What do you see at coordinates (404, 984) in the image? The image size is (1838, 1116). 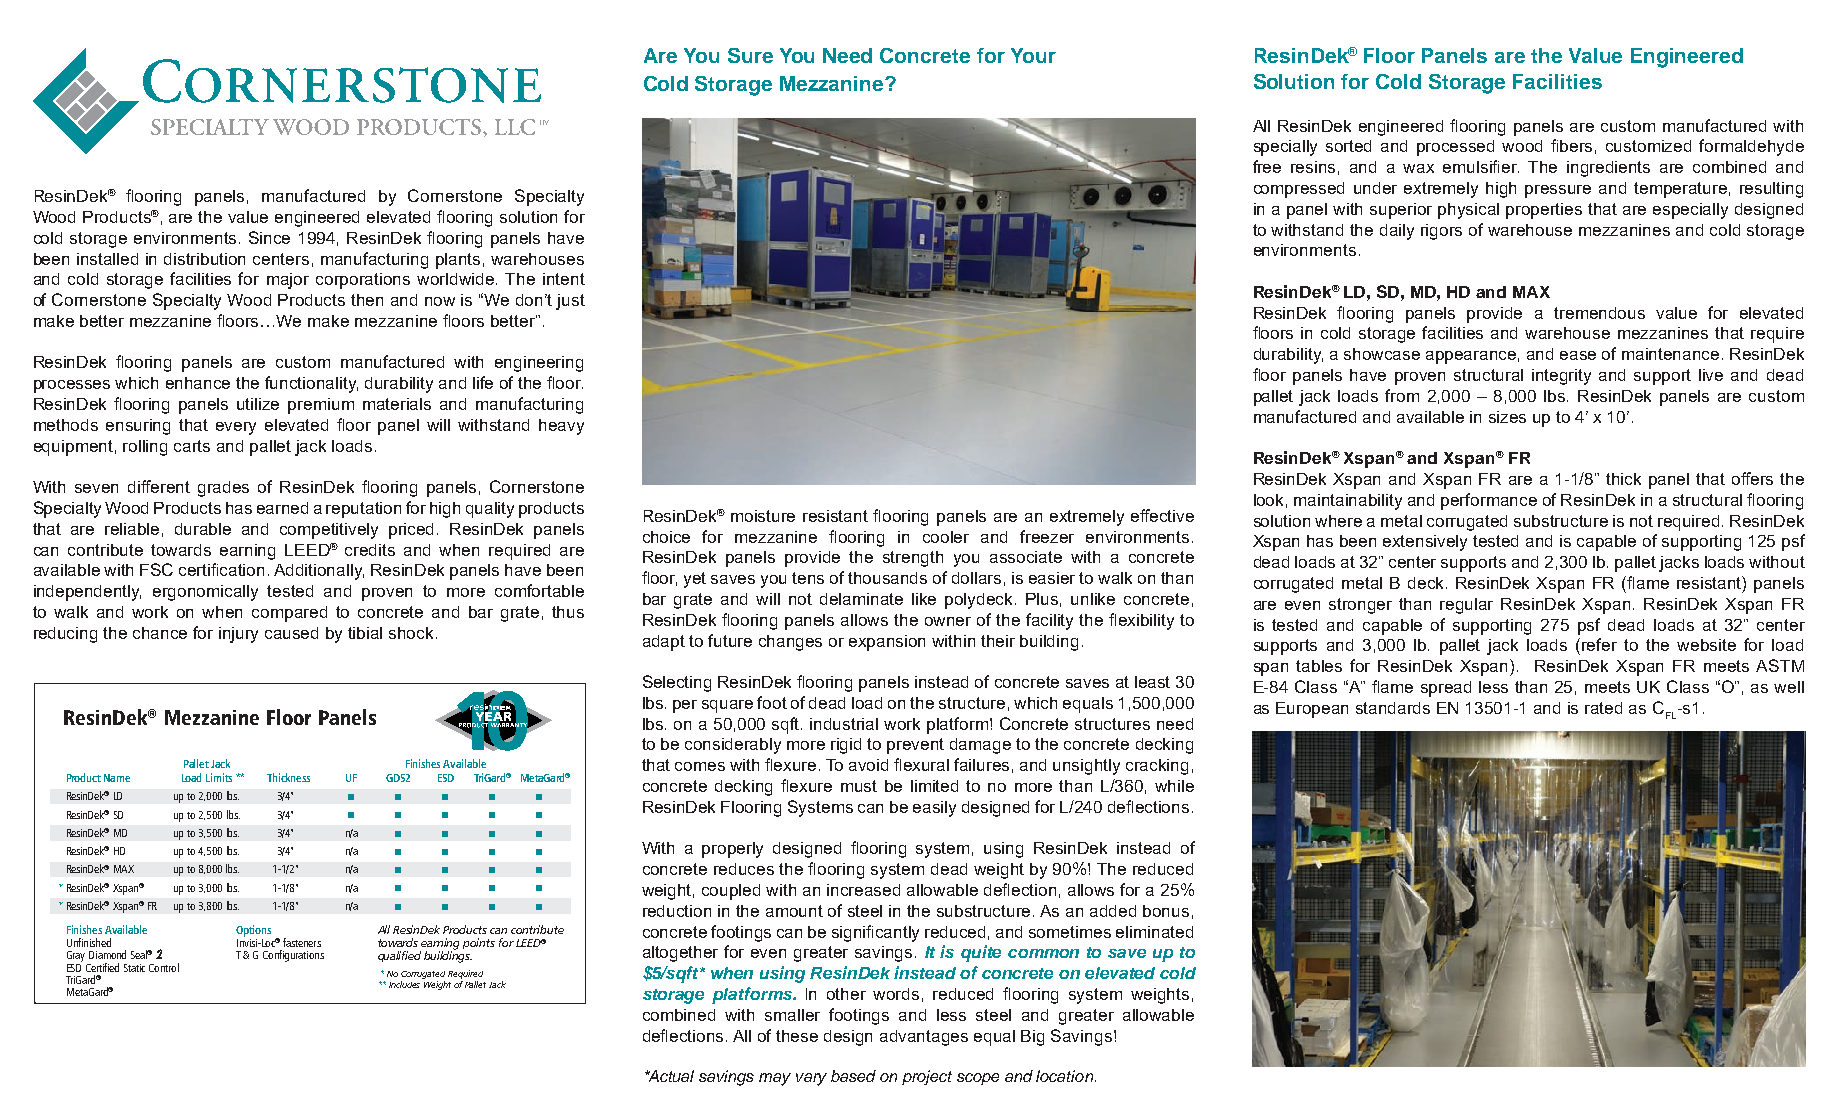 I see `Includes` at bounding box center [404, 984].
